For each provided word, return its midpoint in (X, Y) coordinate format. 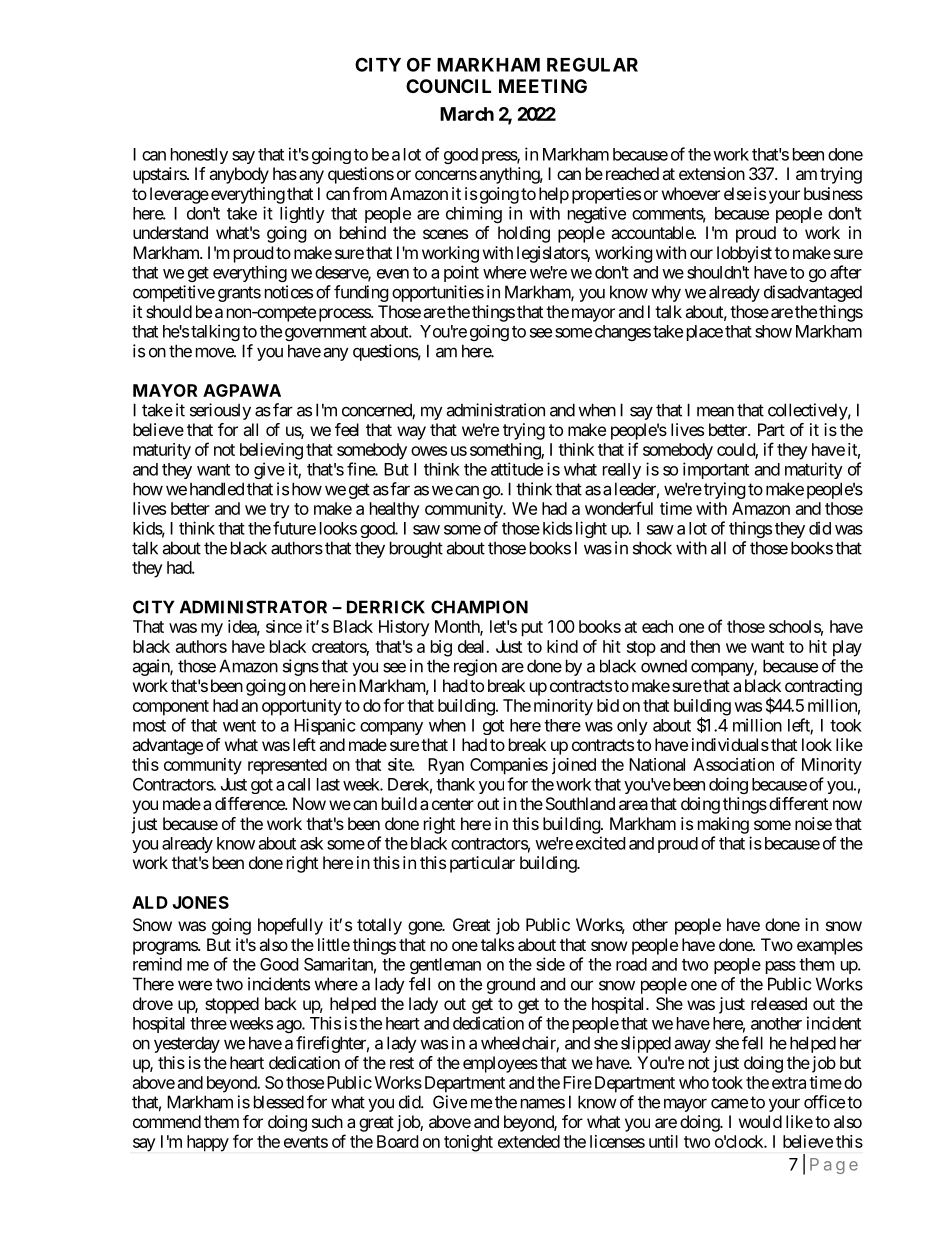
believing (271, 451)
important (716, 470)
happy (208, 1143)
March (467, 114)
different (798, 803)
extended (529, 1141)
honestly (199, 156)
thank (455, 784)
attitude (517, 469)
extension (712, 173)
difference (250, 803)
